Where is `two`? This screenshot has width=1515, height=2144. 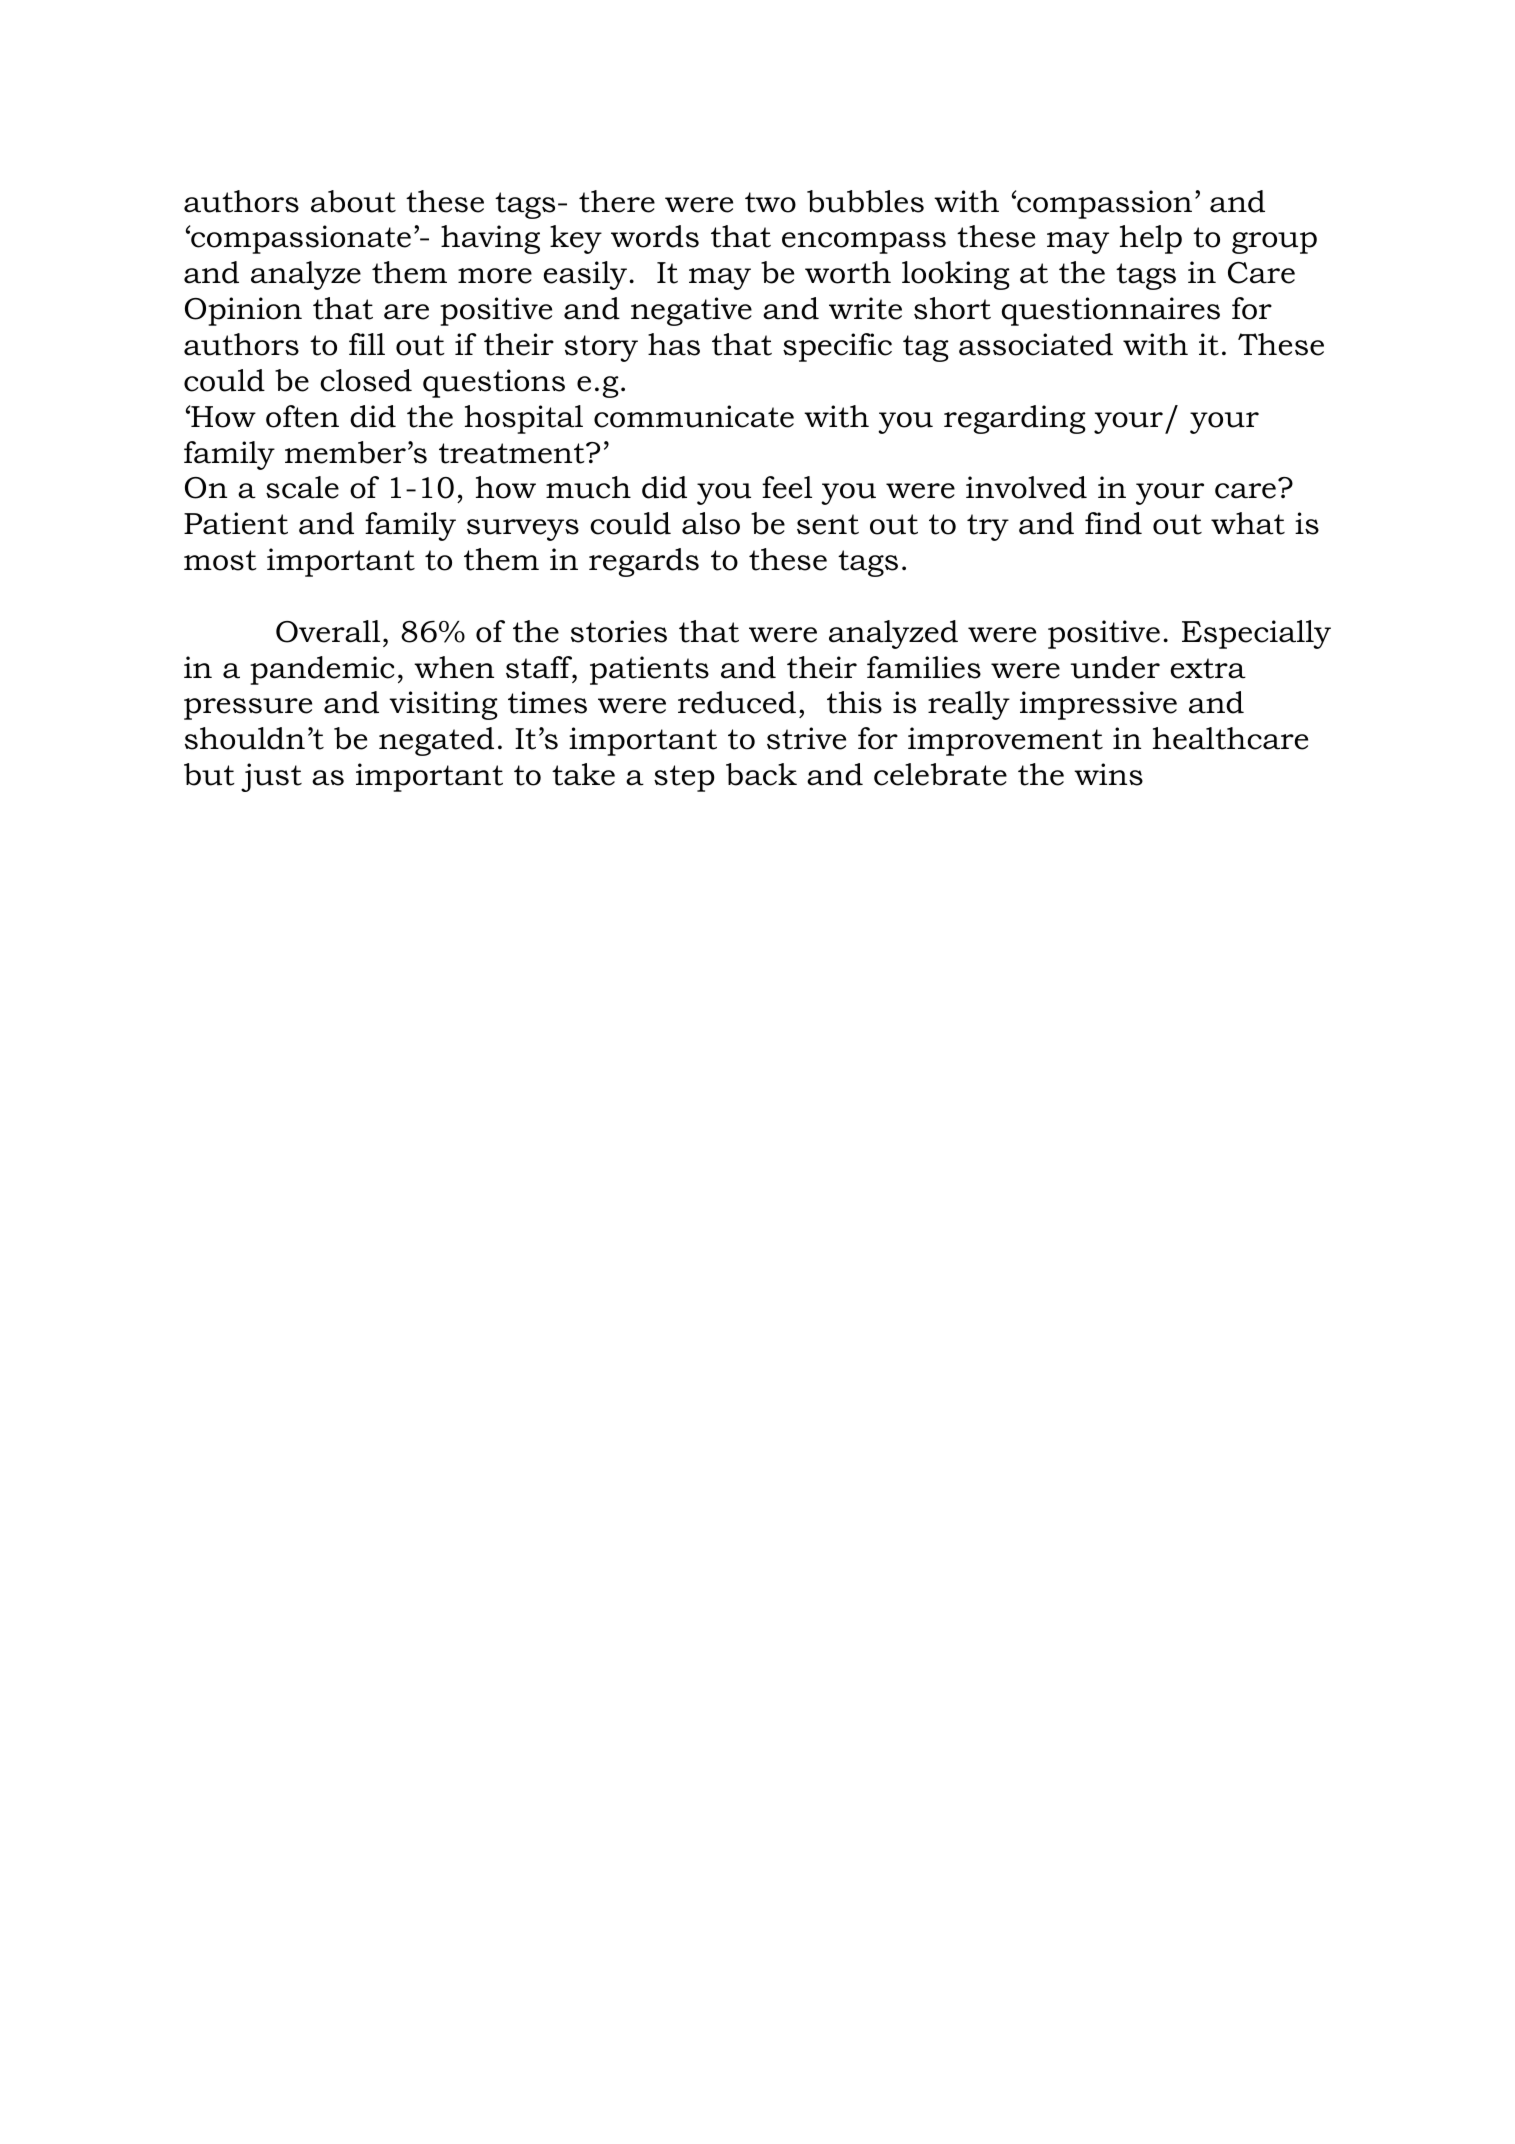
two is located at coordinates (770, 202).
